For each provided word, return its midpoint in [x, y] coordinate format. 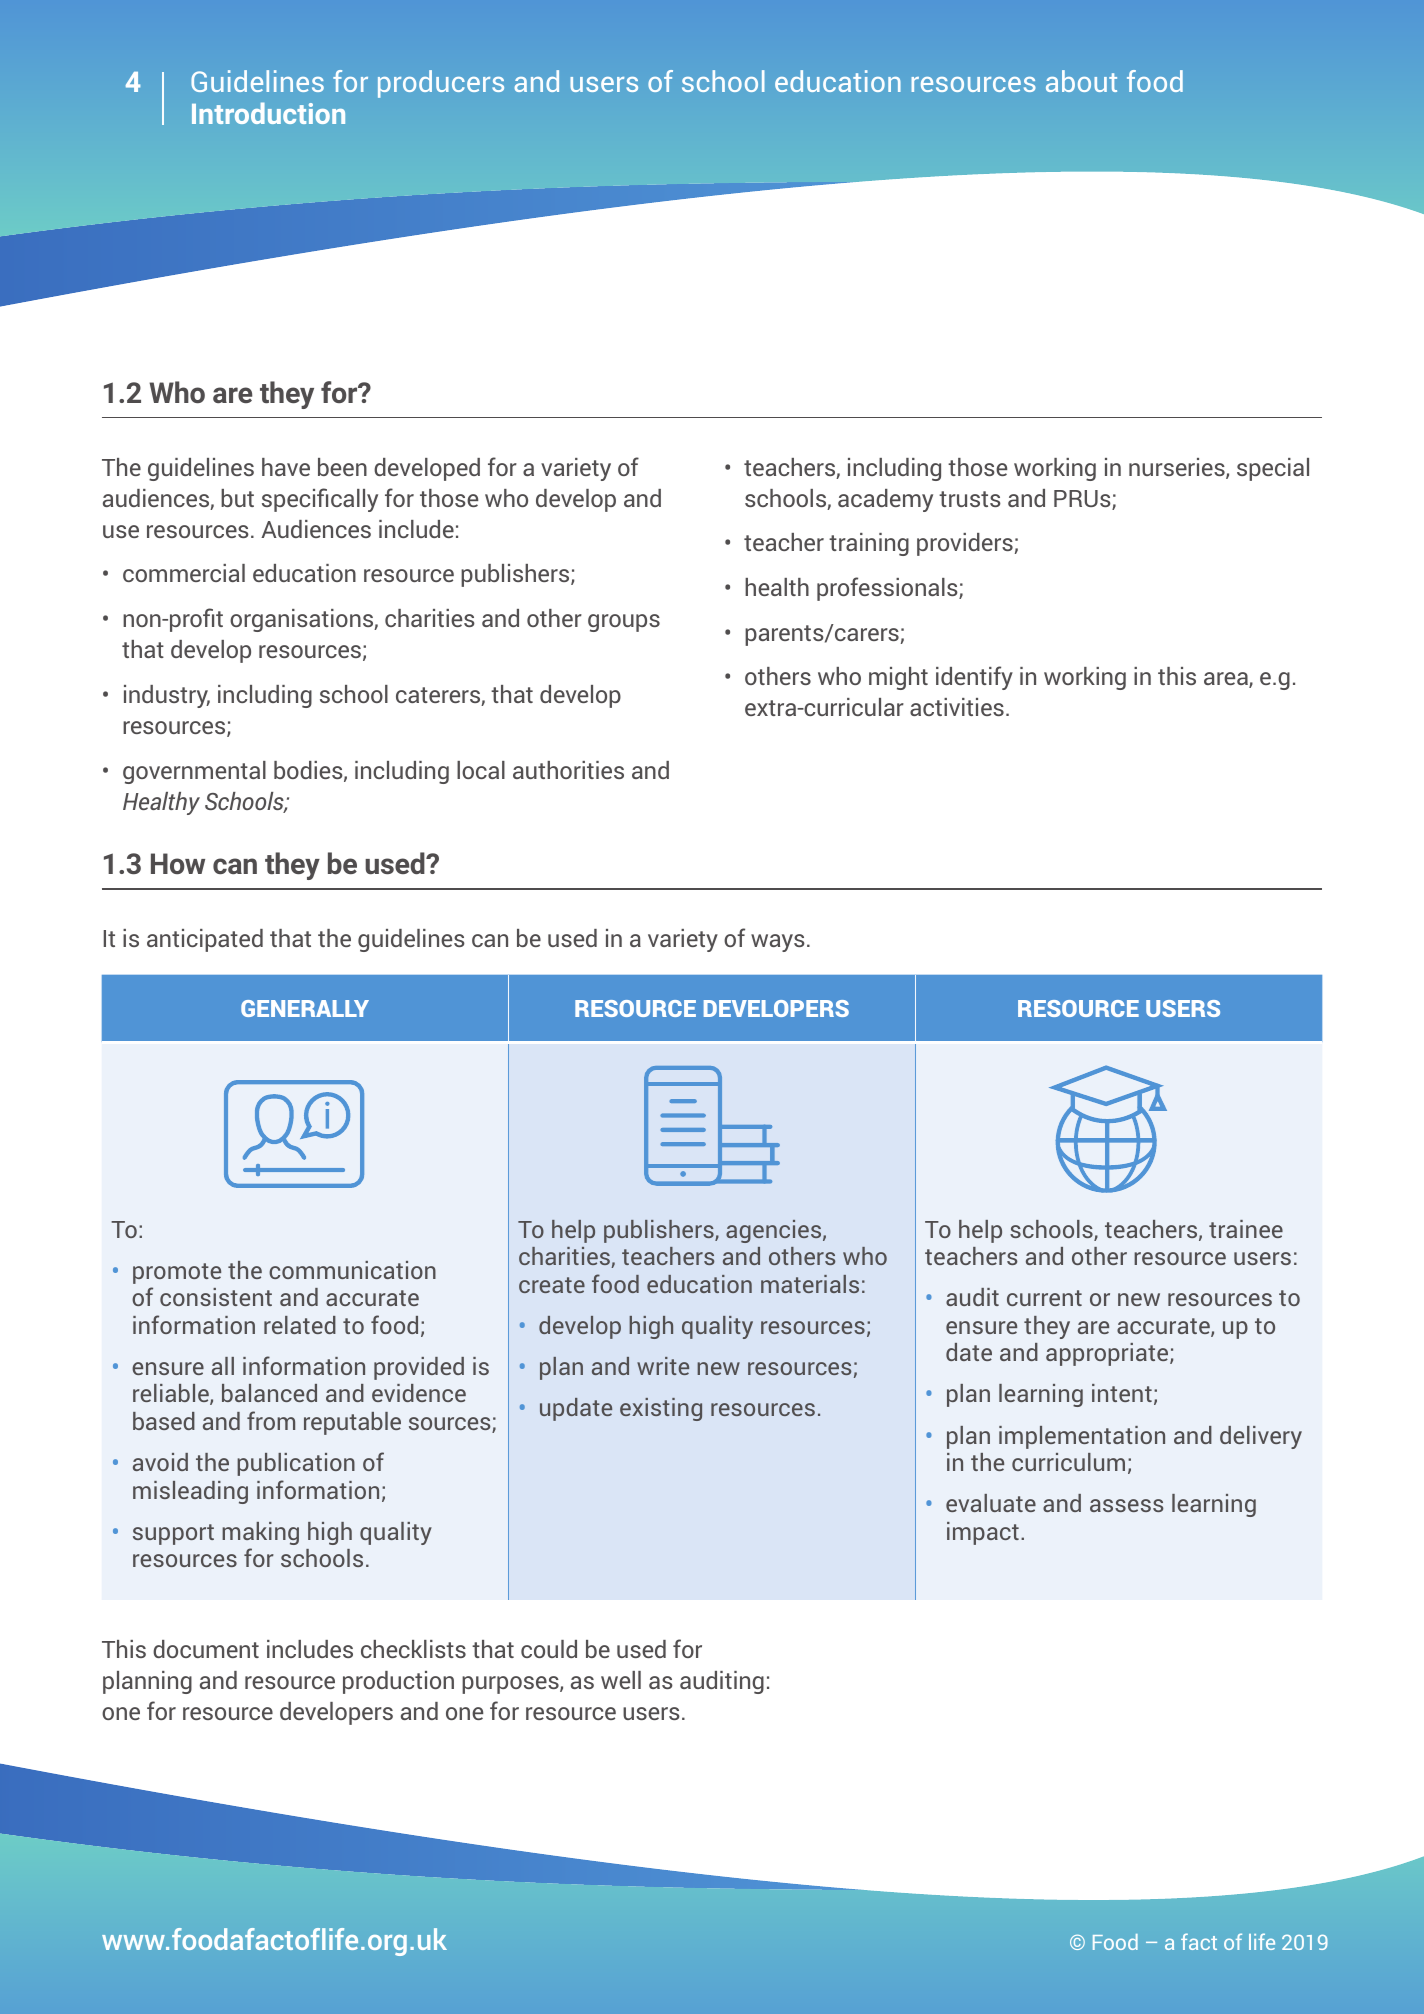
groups [624, 623]
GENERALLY [305, 1008]
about [1081, 81]
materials [810, 1284]
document [206, 1649]
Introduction [268, 113]
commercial [184, 573]
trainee [1246, 1229]
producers [441, 84]
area [1227, 680]
